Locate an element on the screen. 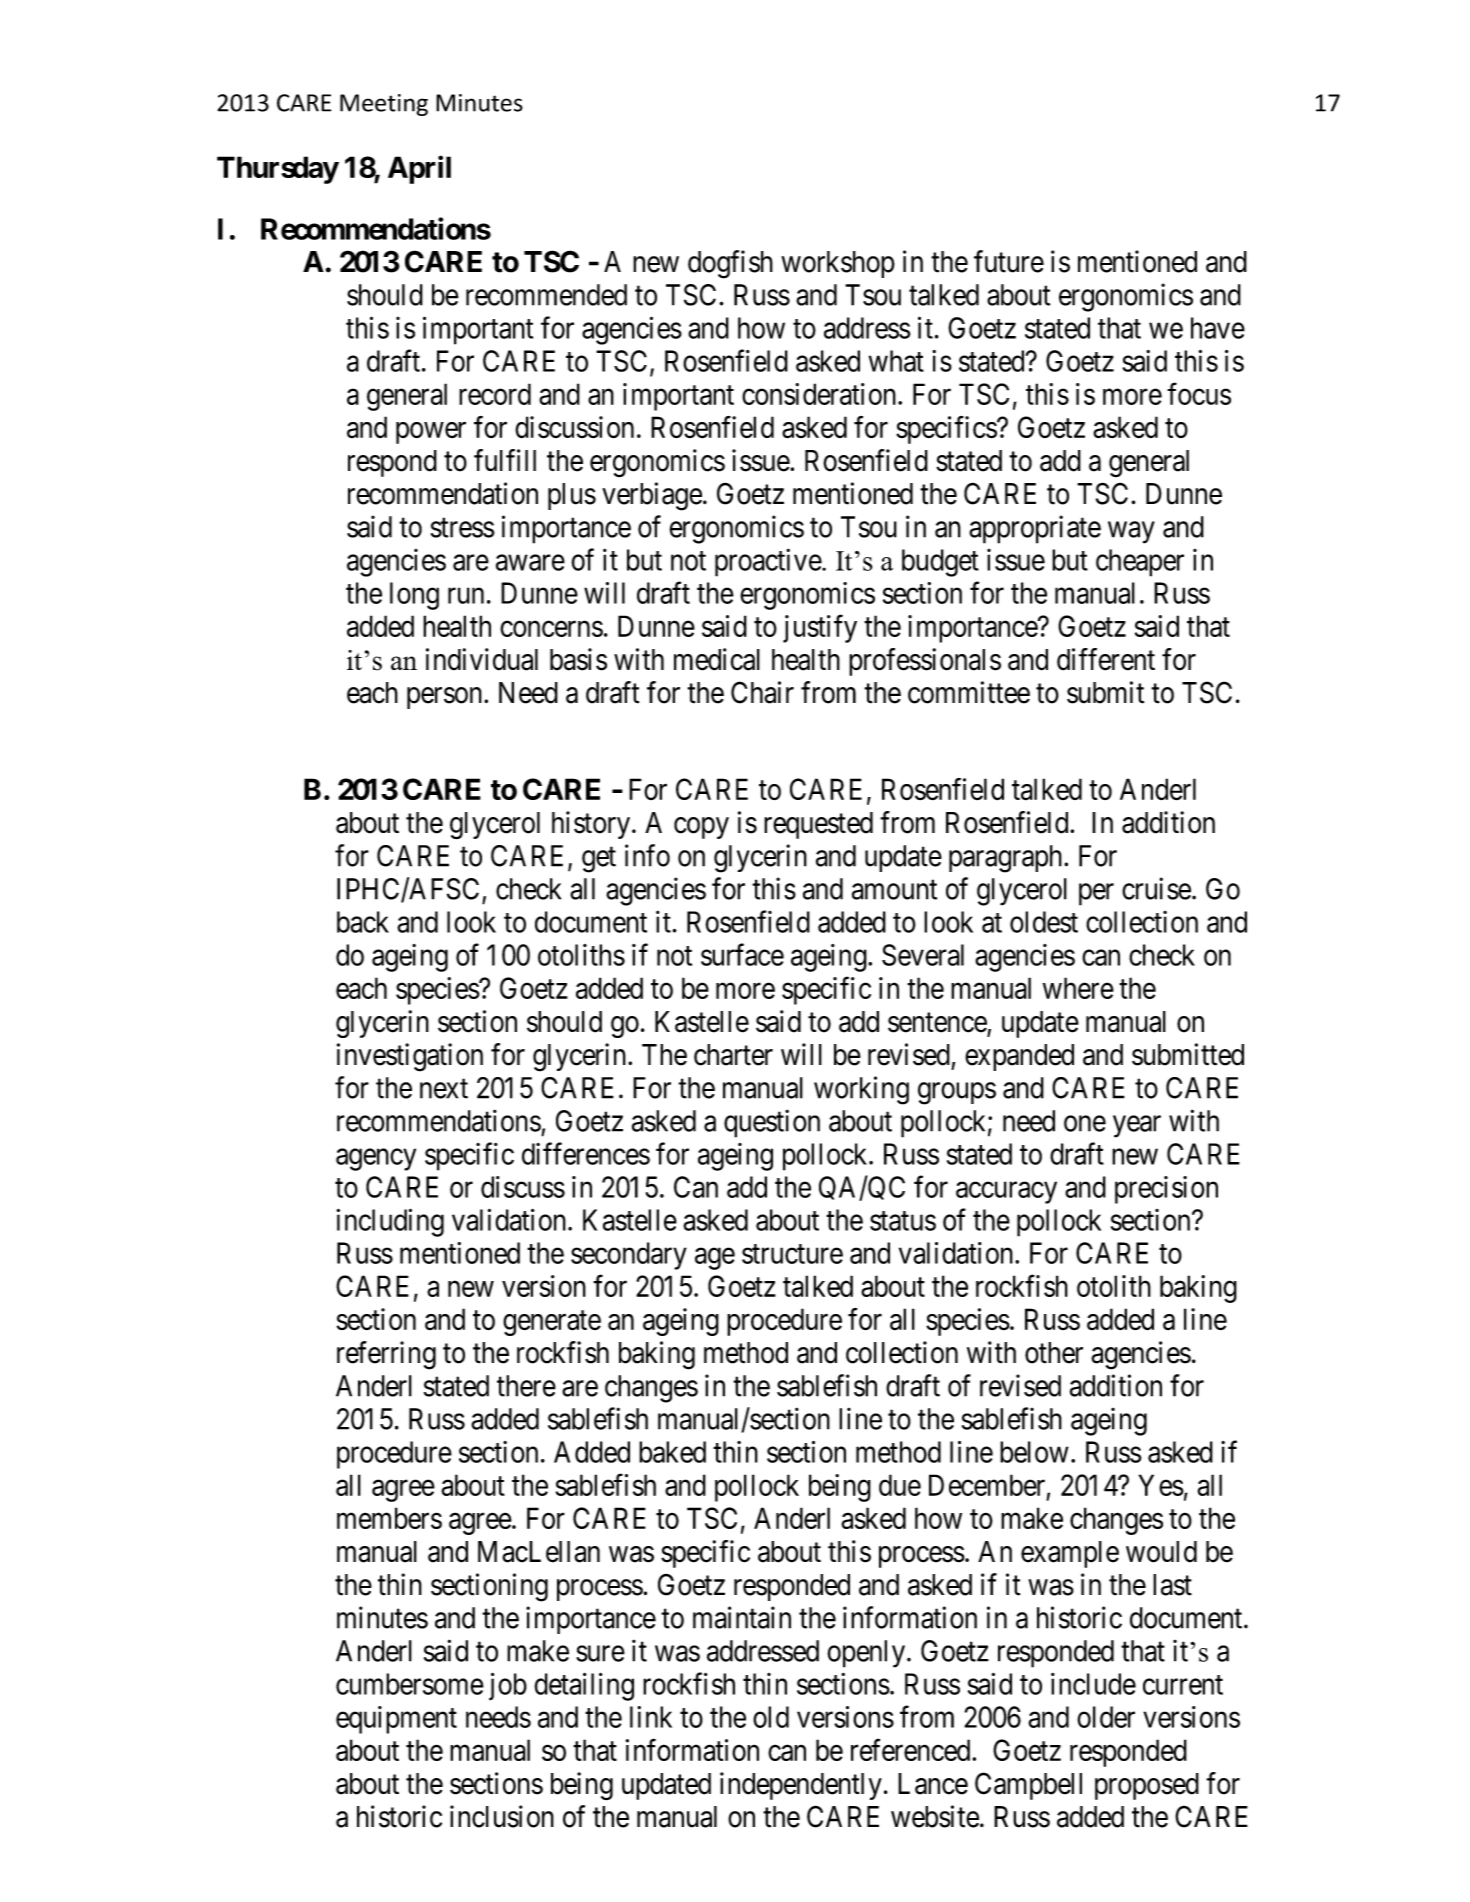 The width and height of the screenshot is (1470, 1902). question is located at coordinates (772, 1123).
